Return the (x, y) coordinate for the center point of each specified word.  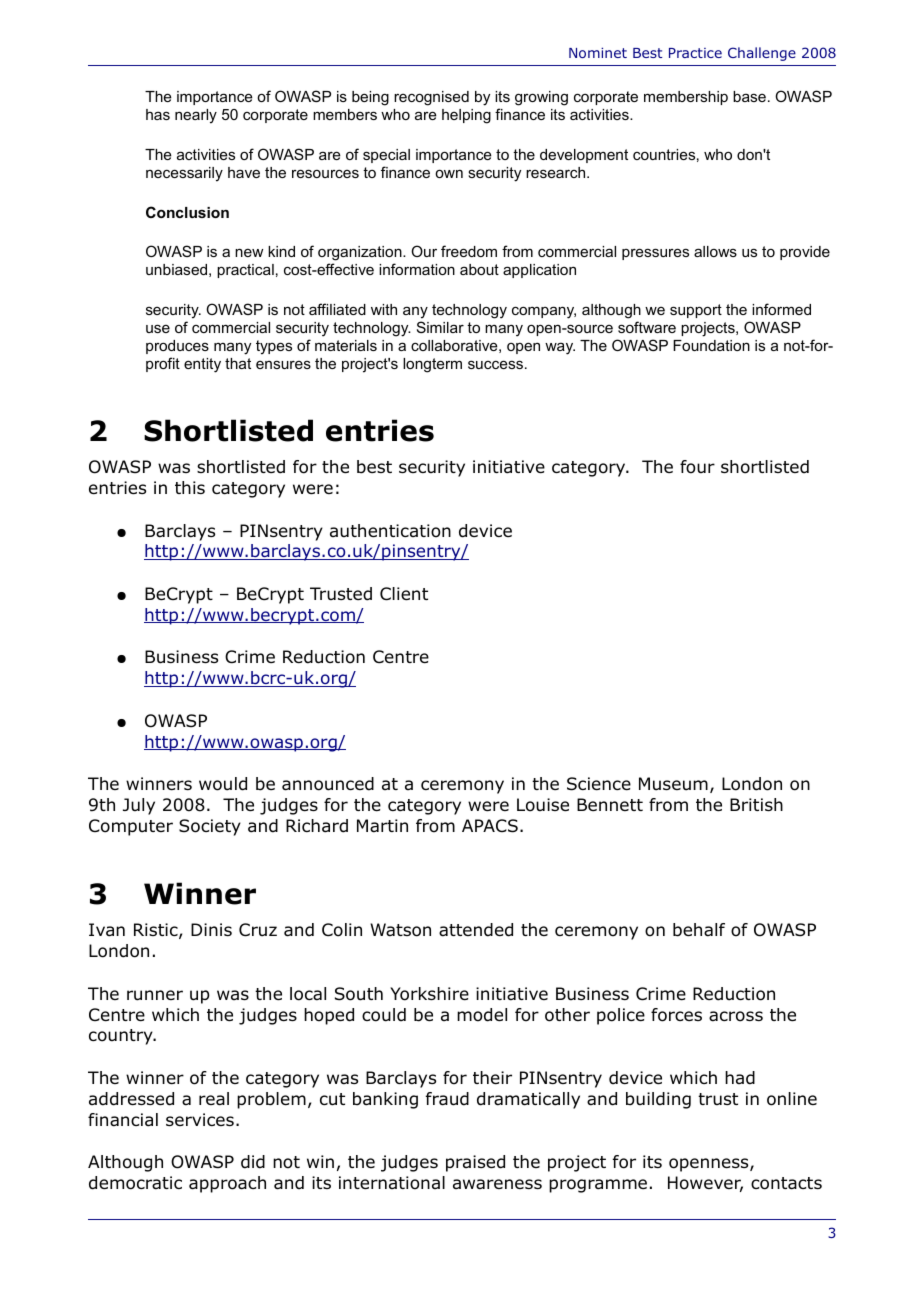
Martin (382, 826)
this (190, 487)
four (697, 467)
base (749, 96)
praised (475, 1163)
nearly (196, 116)
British (756, 804)
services (200, 1119)
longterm (432, 365)
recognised (431, 98)
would (223, 784)
